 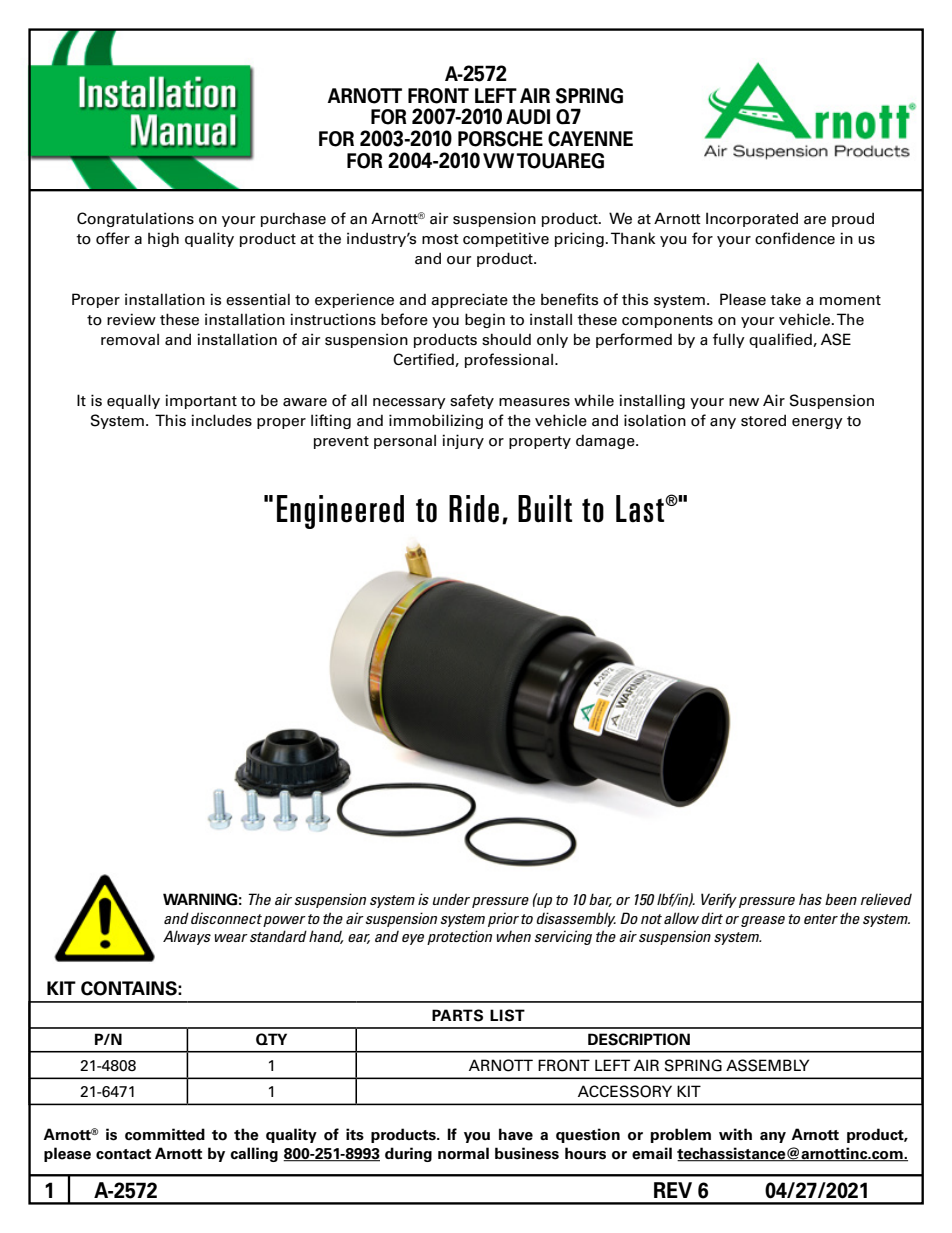 I want to click on important, so click(x=201, y=401).
